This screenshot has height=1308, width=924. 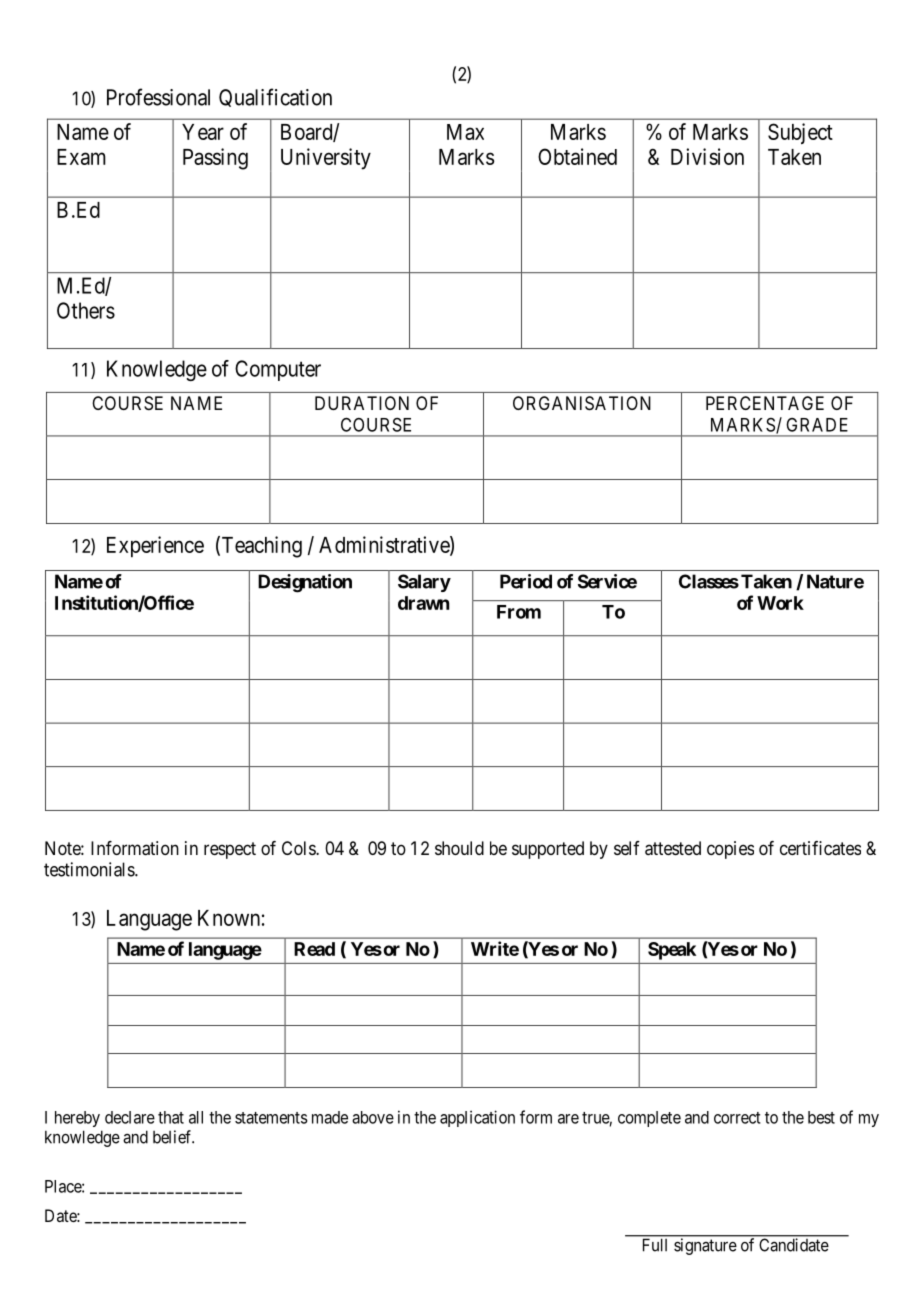 I want to click on Year, so click(x=203, y=132).
